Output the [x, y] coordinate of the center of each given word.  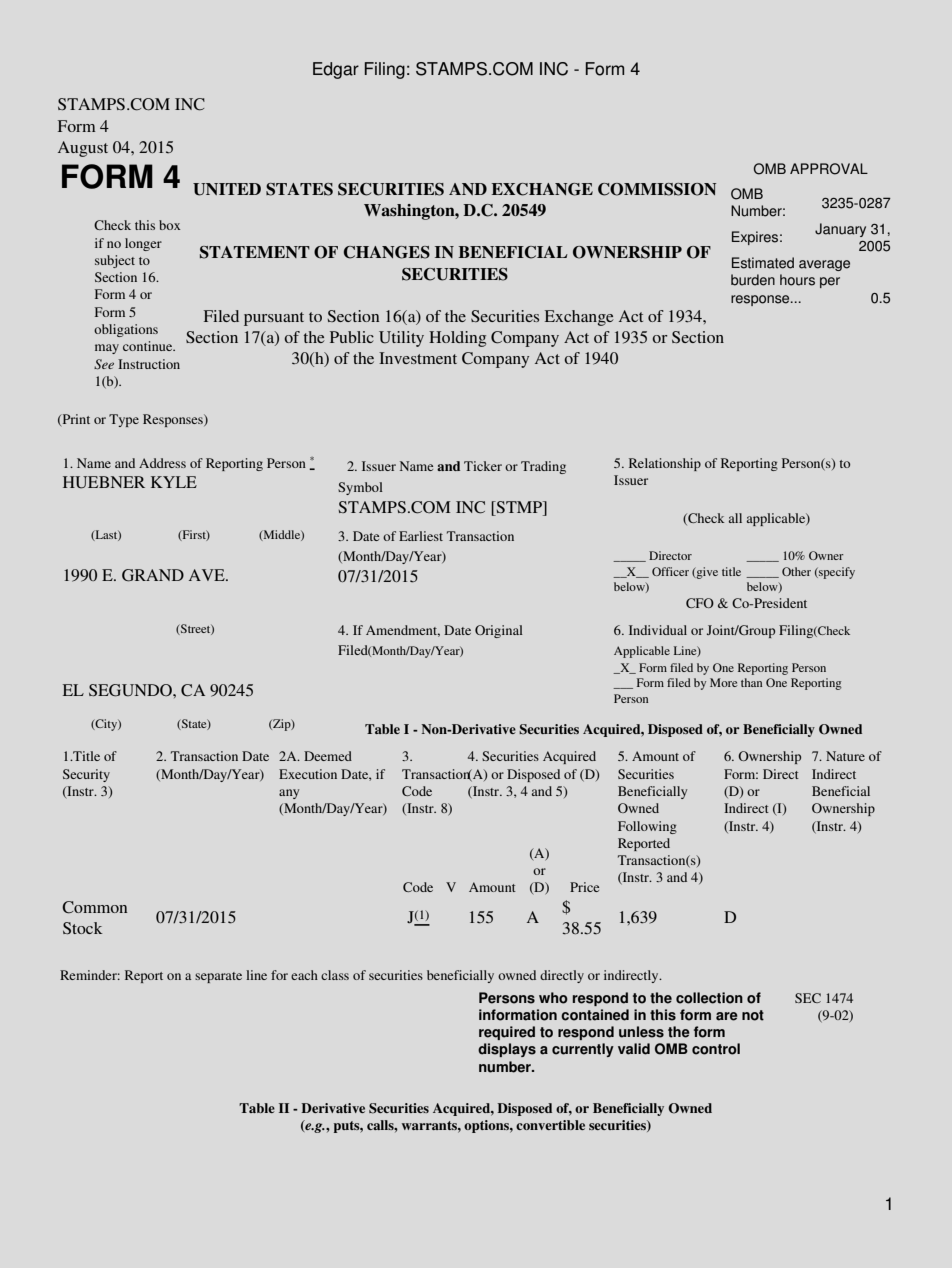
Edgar [336, 70]
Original [499, 631]
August [83, 149]
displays [507, 1050]
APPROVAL [829, 169]
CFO [700, 603]
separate [218, 977]
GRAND [153, 575]
